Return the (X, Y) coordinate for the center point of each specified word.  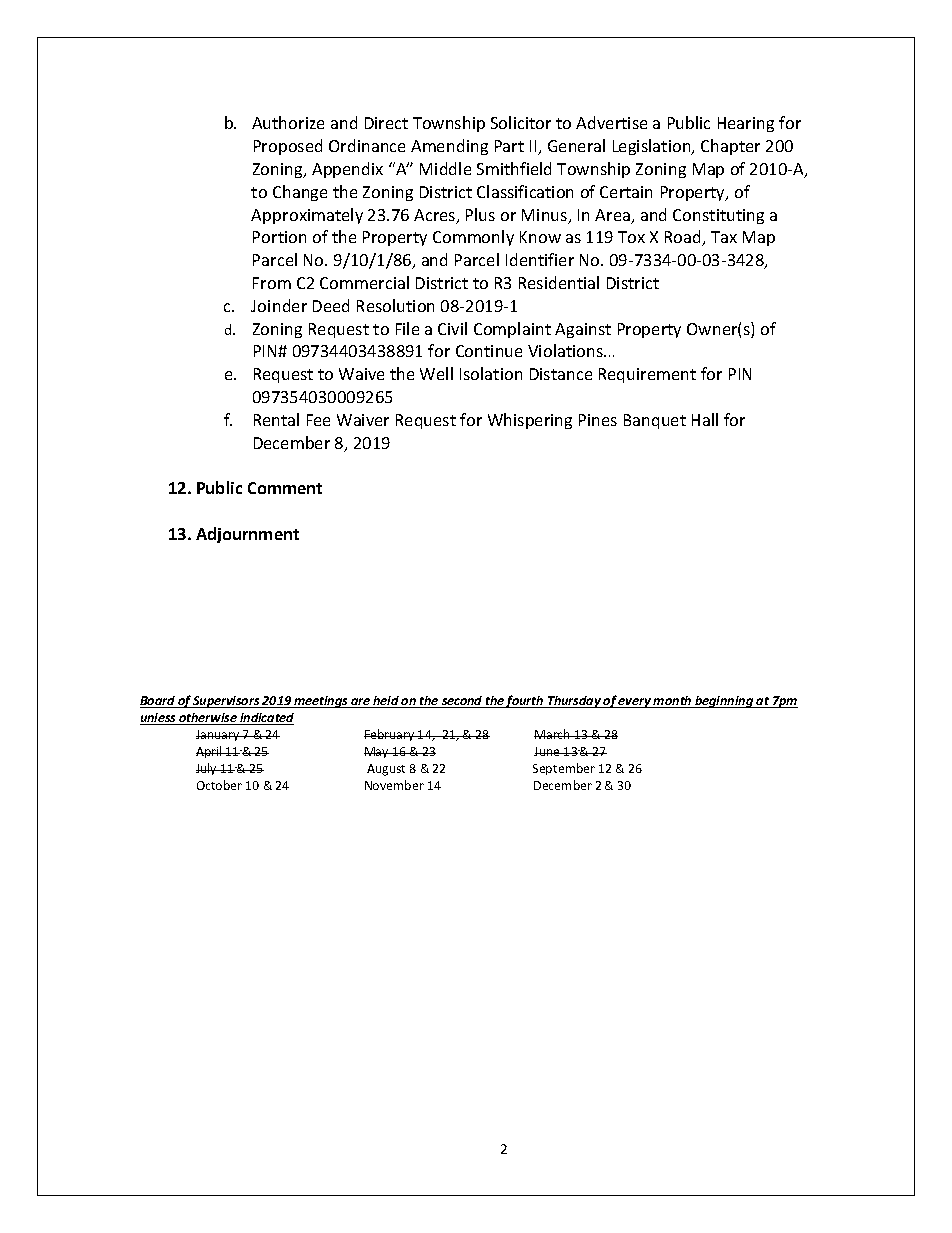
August (386, 770)
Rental (276, 419)
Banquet (655, 421)
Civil (452, 328)
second (462, 702)
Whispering (530, 421)
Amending (449, 147)
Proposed (288, 147)
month (673, 702)
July (208, 769)
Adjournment (247, 535)
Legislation (653, 147)
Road (684, 238)
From (272, 283)
